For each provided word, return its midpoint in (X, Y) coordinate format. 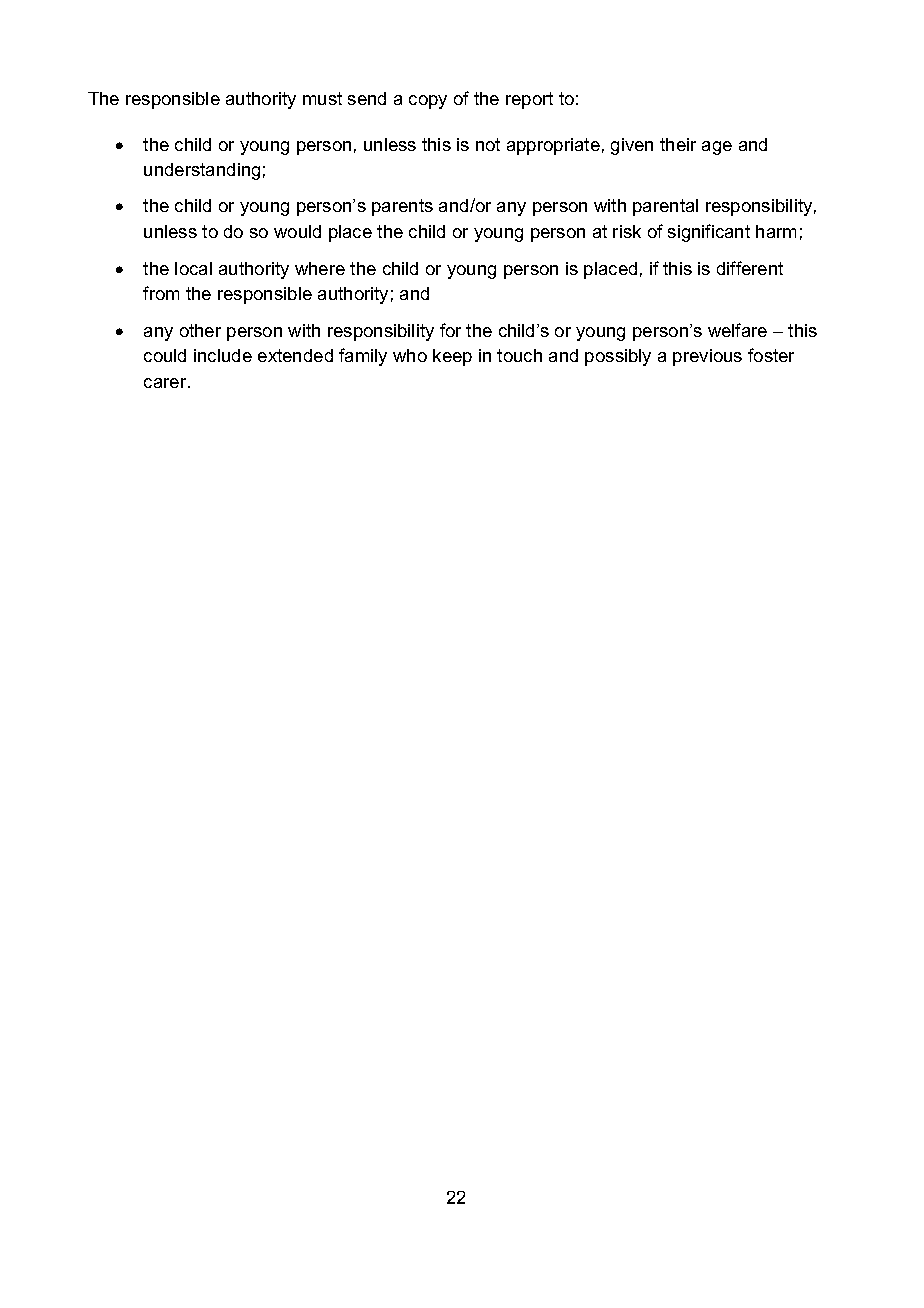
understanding (202, 171)
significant (709, 233)
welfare (737, 330)
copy (428, 102)
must (322, 98)
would (297, 231)
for (450, 330)
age (717, 148)
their (678, 144)
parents (402, 207)
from (161, 293)
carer (166, 383)
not (488, 144)
